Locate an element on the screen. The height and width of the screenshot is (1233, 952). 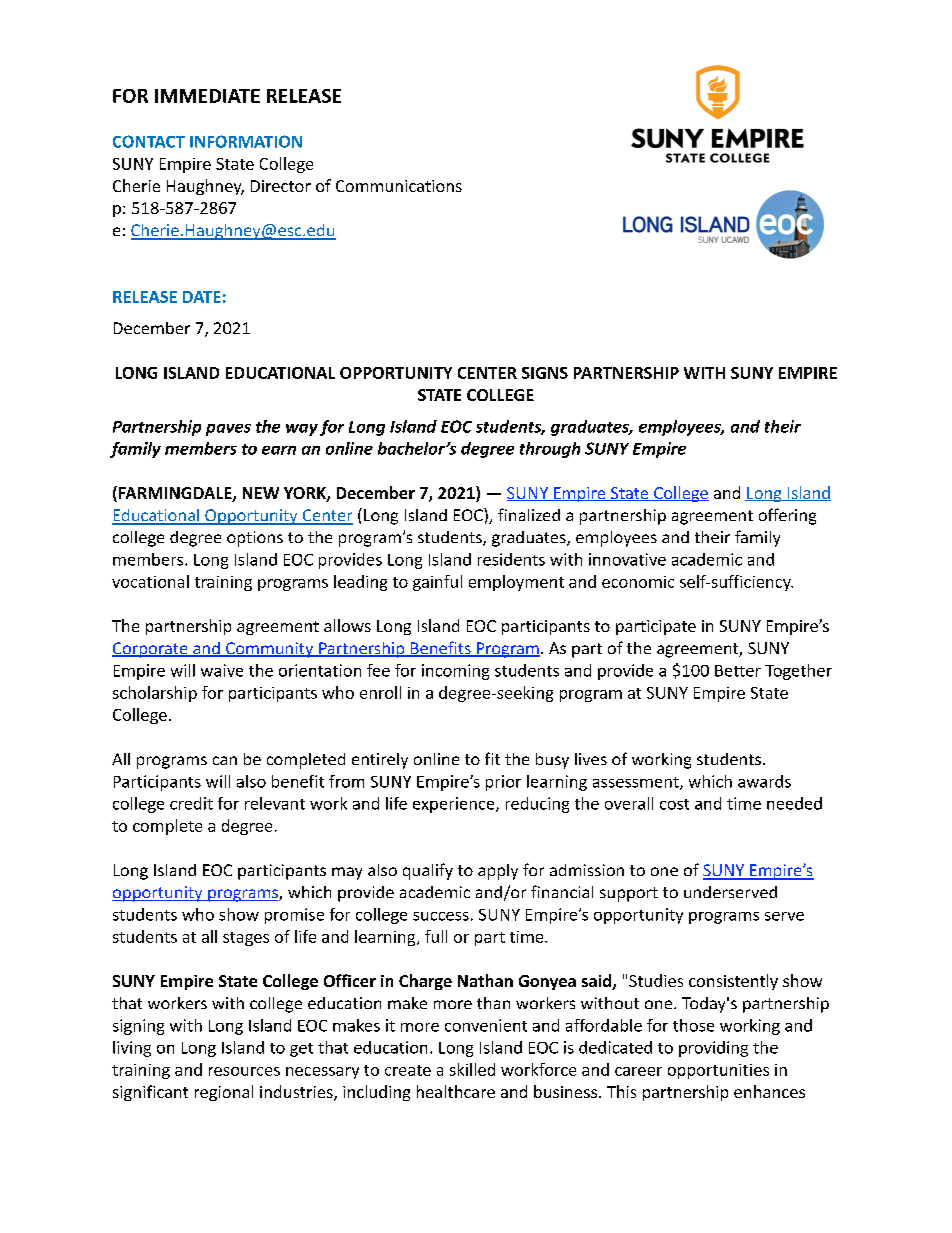
SIGNS is located at coordinates (545, 373).
